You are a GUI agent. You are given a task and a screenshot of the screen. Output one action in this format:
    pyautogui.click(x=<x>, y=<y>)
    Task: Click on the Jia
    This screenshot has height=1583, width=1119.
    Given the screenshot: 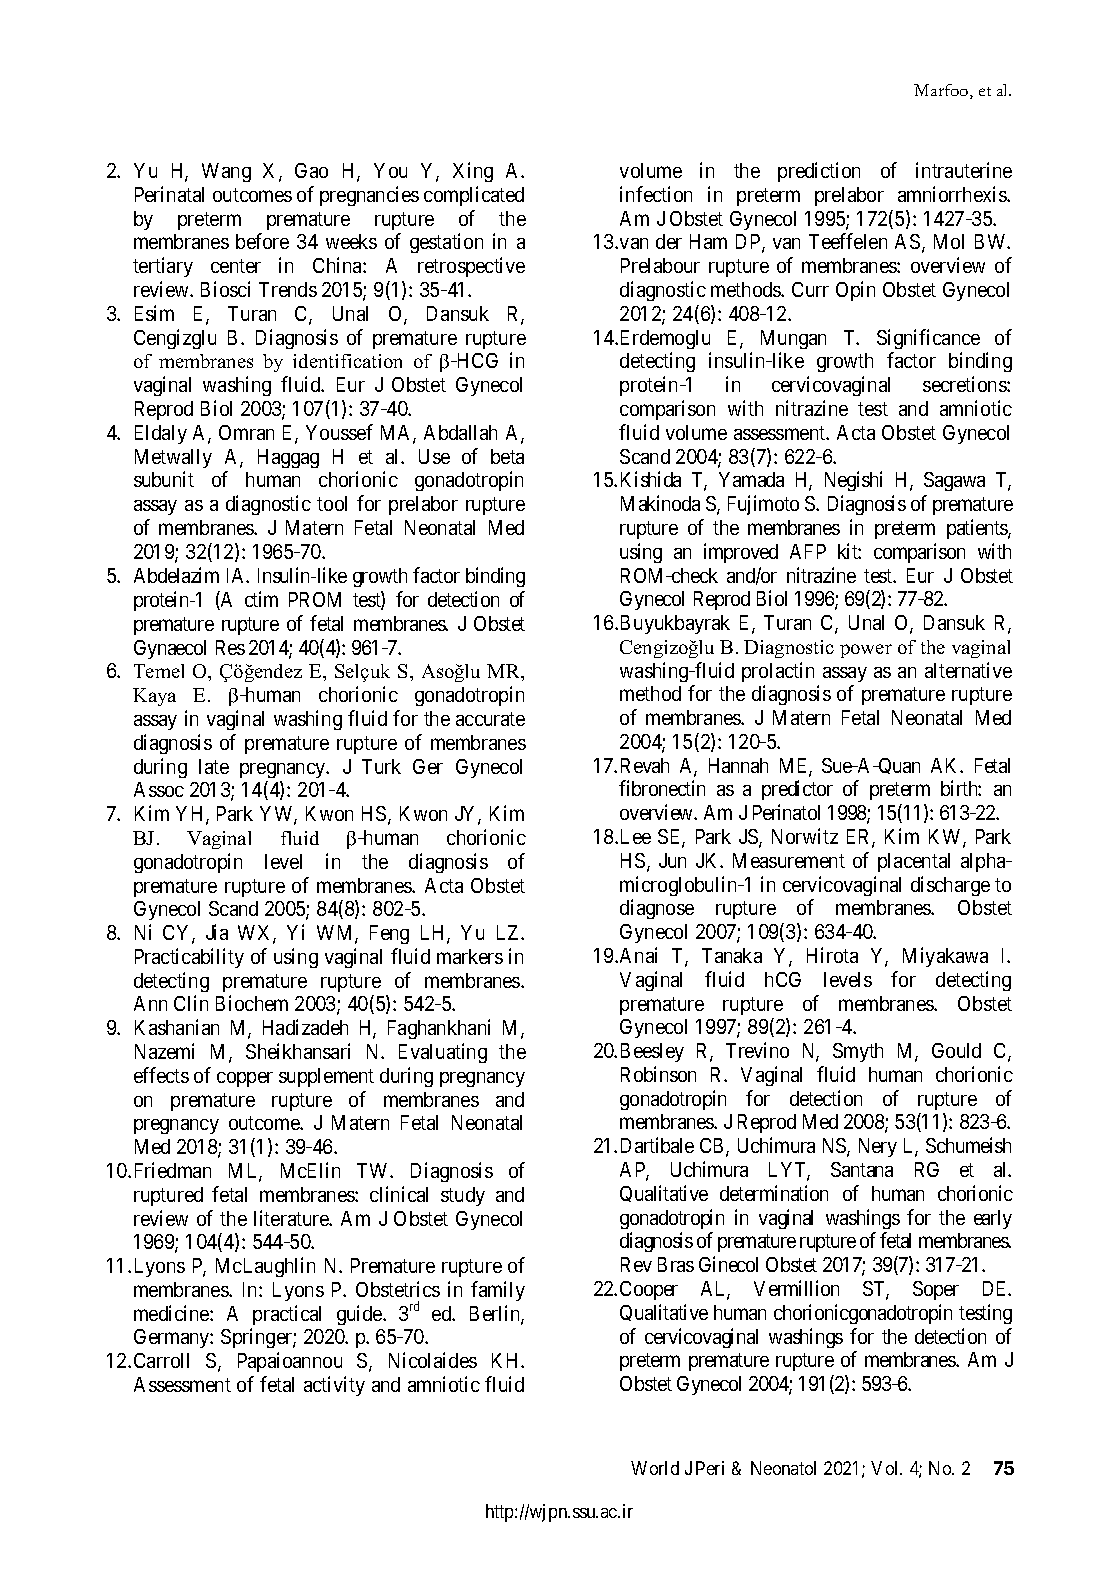 What is the action you would take?
    pyautogui.click(x=217, y=932)
